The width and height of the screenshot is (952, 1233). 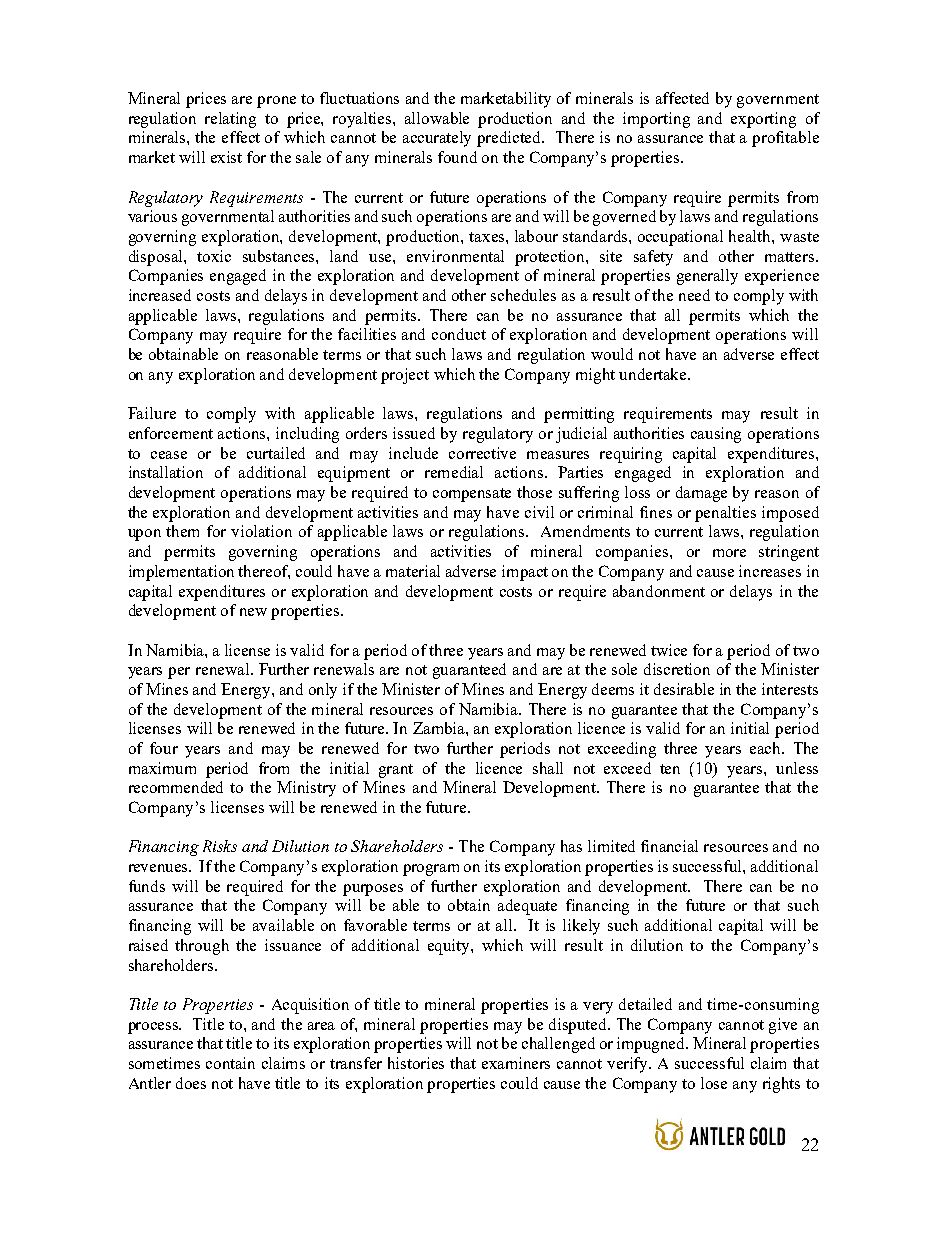 What do you see at coordinates (230, 120) in the screenshot?
I see `relating` at bounding box center [230, 120].
